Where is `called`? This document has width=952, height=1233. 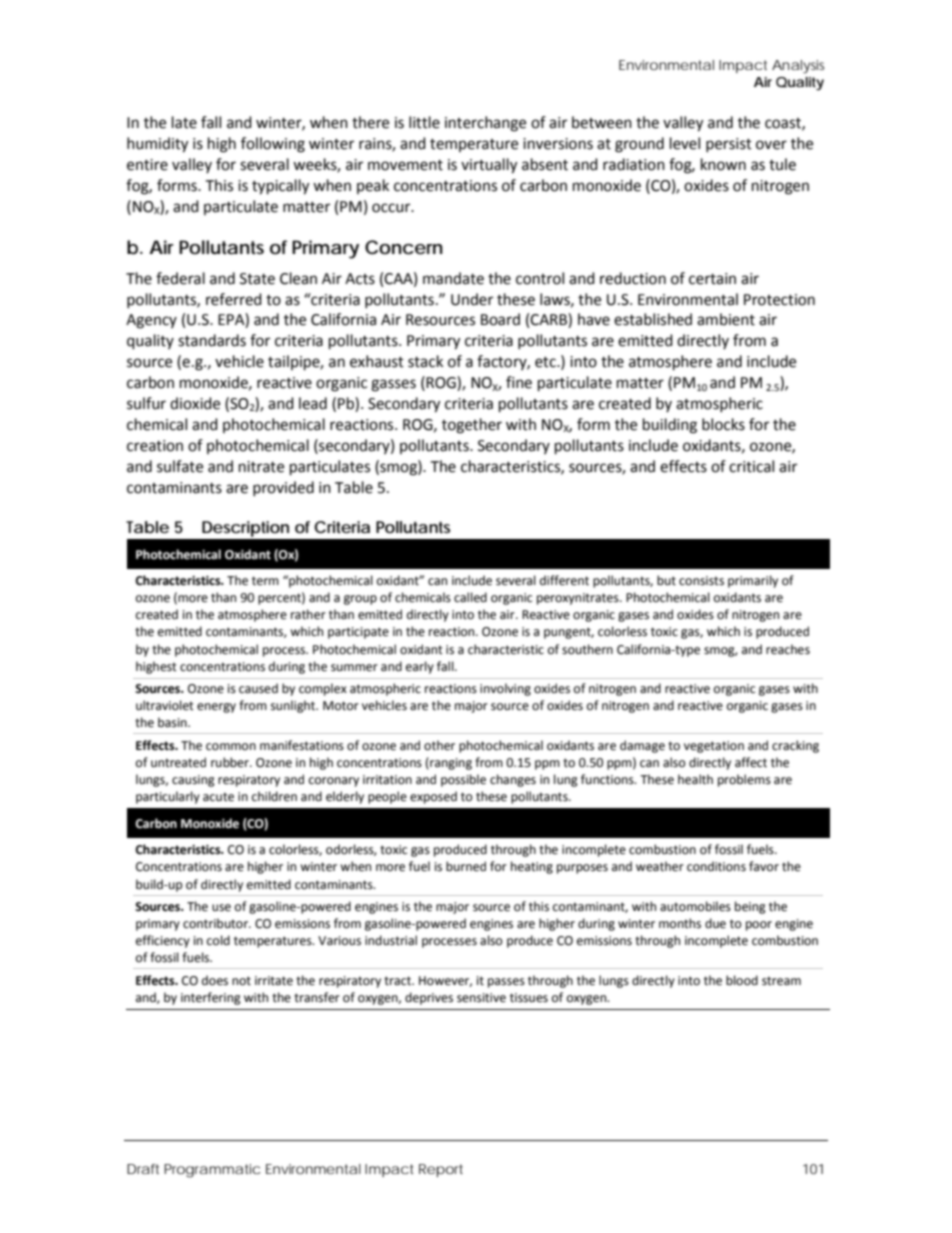 called is located at coordinates (470, 597).
